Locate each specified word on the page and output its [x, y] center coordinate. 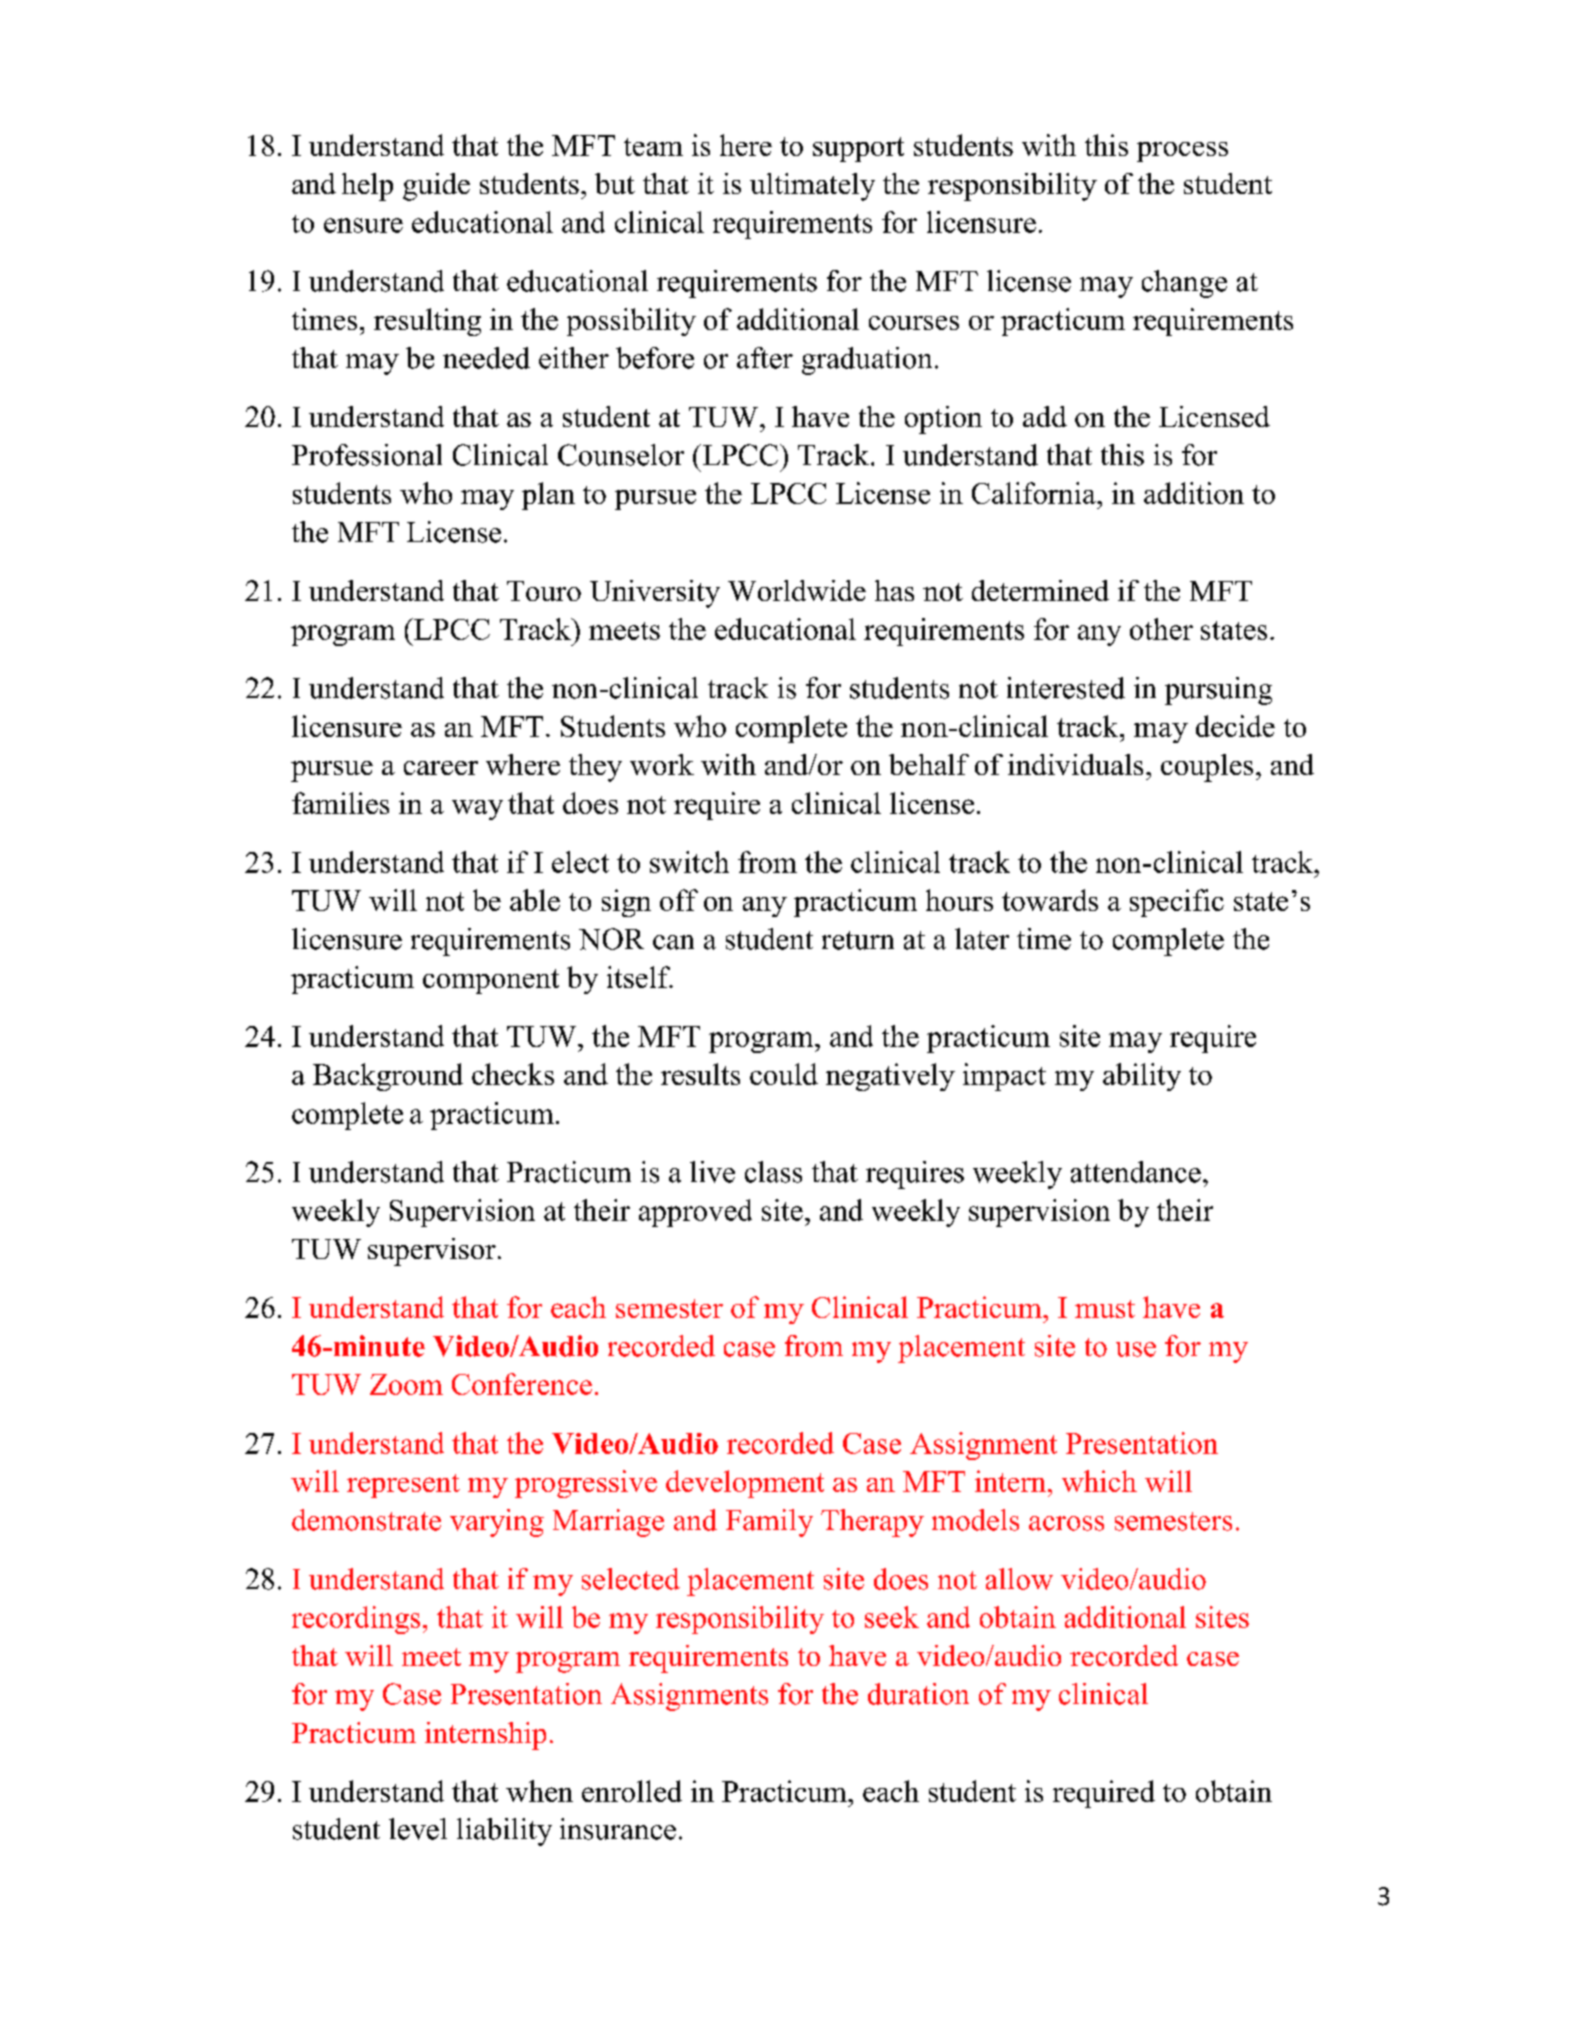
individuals [1075, 764]
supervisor [432, 1252]
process [1182, 152]
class [773, 1172]
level [418, 1829]
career [441, 768]
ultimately [812, 187]
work [662, 764]
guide [436, 187]
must [1105, 1309]
